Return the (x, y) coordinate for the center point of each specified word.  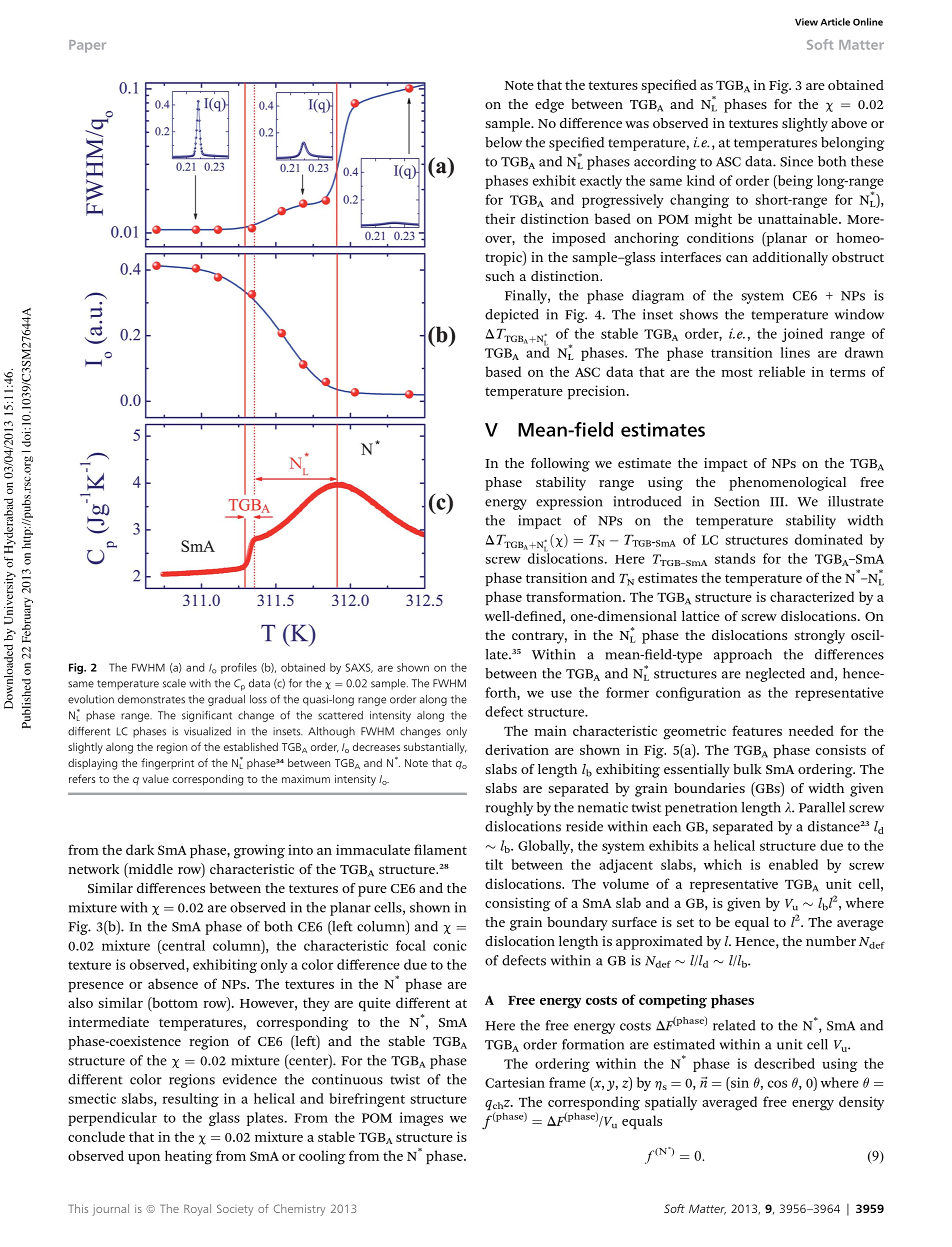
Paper (87, 46)
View (806, 22)
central (182, 945)
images (421, 1119)
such (500, 276)
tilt (494, 864)
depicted (512, 316)
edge (549, 106)
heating (189, 1157)
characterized (812, 596)
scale (174, 683)
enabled (793, 864)
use (561, 694)
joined (802, 335)
